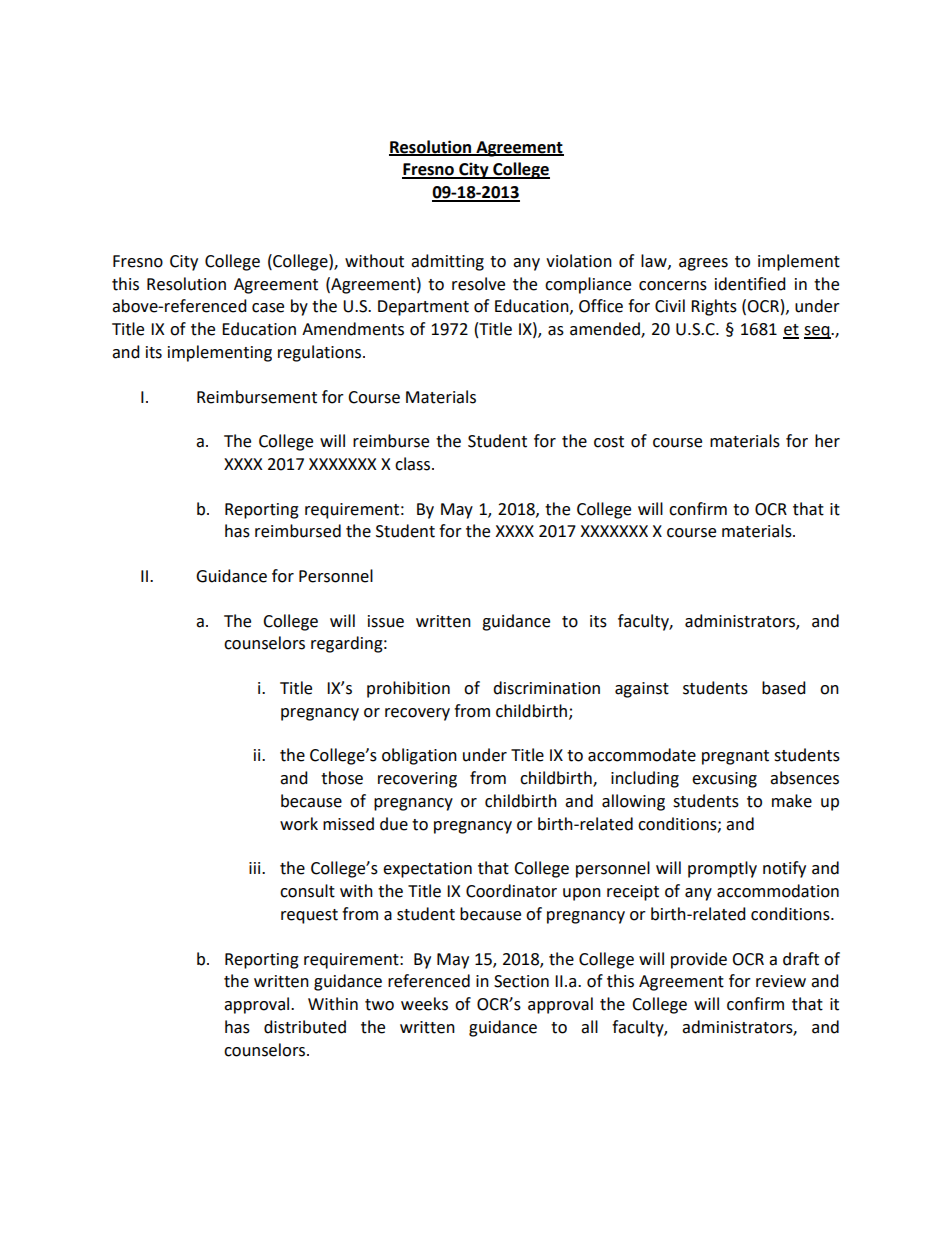 Image resolution: width=952 pixels, height=1233 pixels. What do you see at coordinates (735, 757) in the screenshot?
I see `pregnant` at bounding box center [735, 757].
